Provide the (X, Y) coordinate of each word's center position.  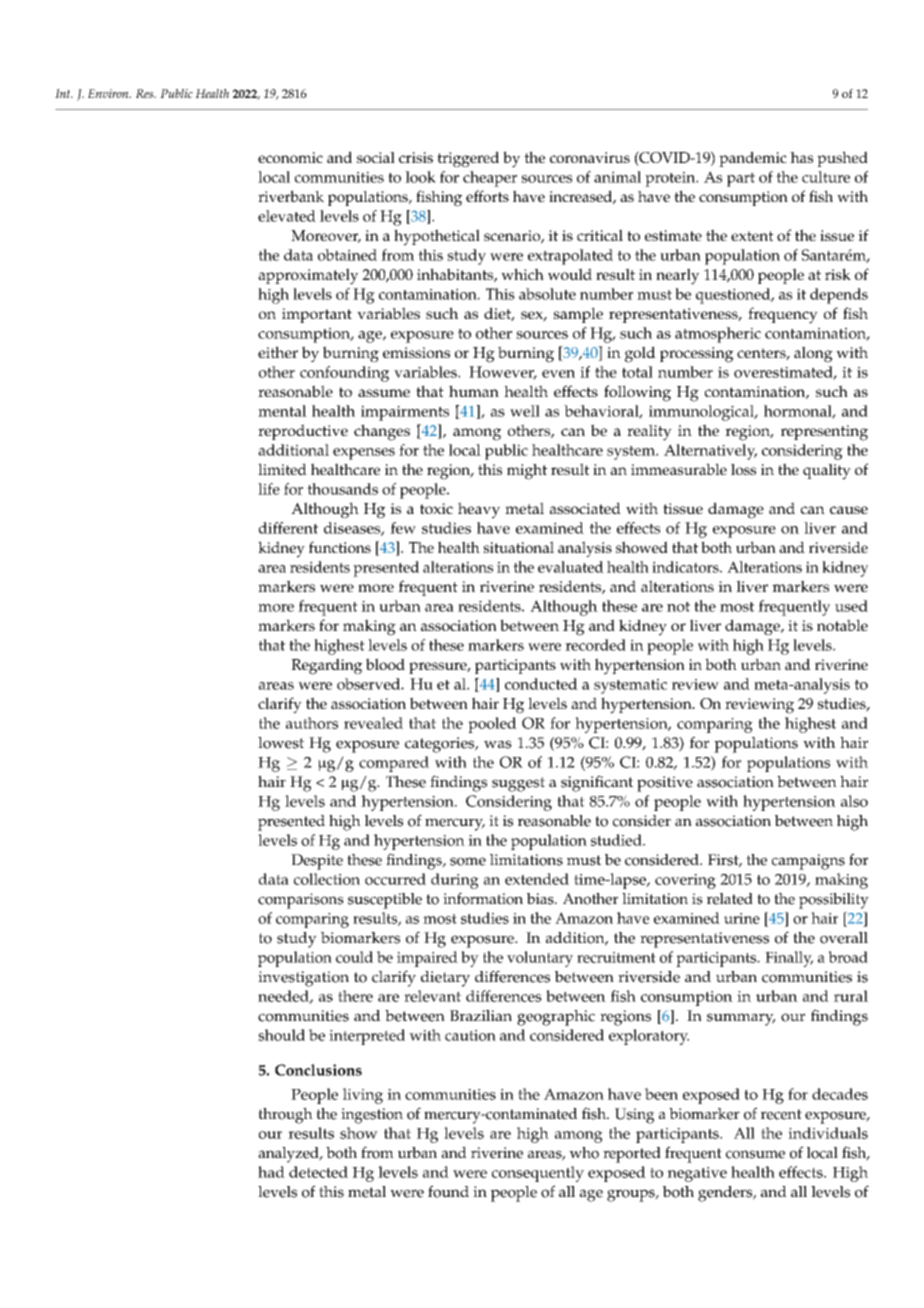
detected (318, 1172)
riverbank (291, 196)
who (584, 1153)
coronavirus (590, 157)
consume (755, 1154)
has (801, 157)
